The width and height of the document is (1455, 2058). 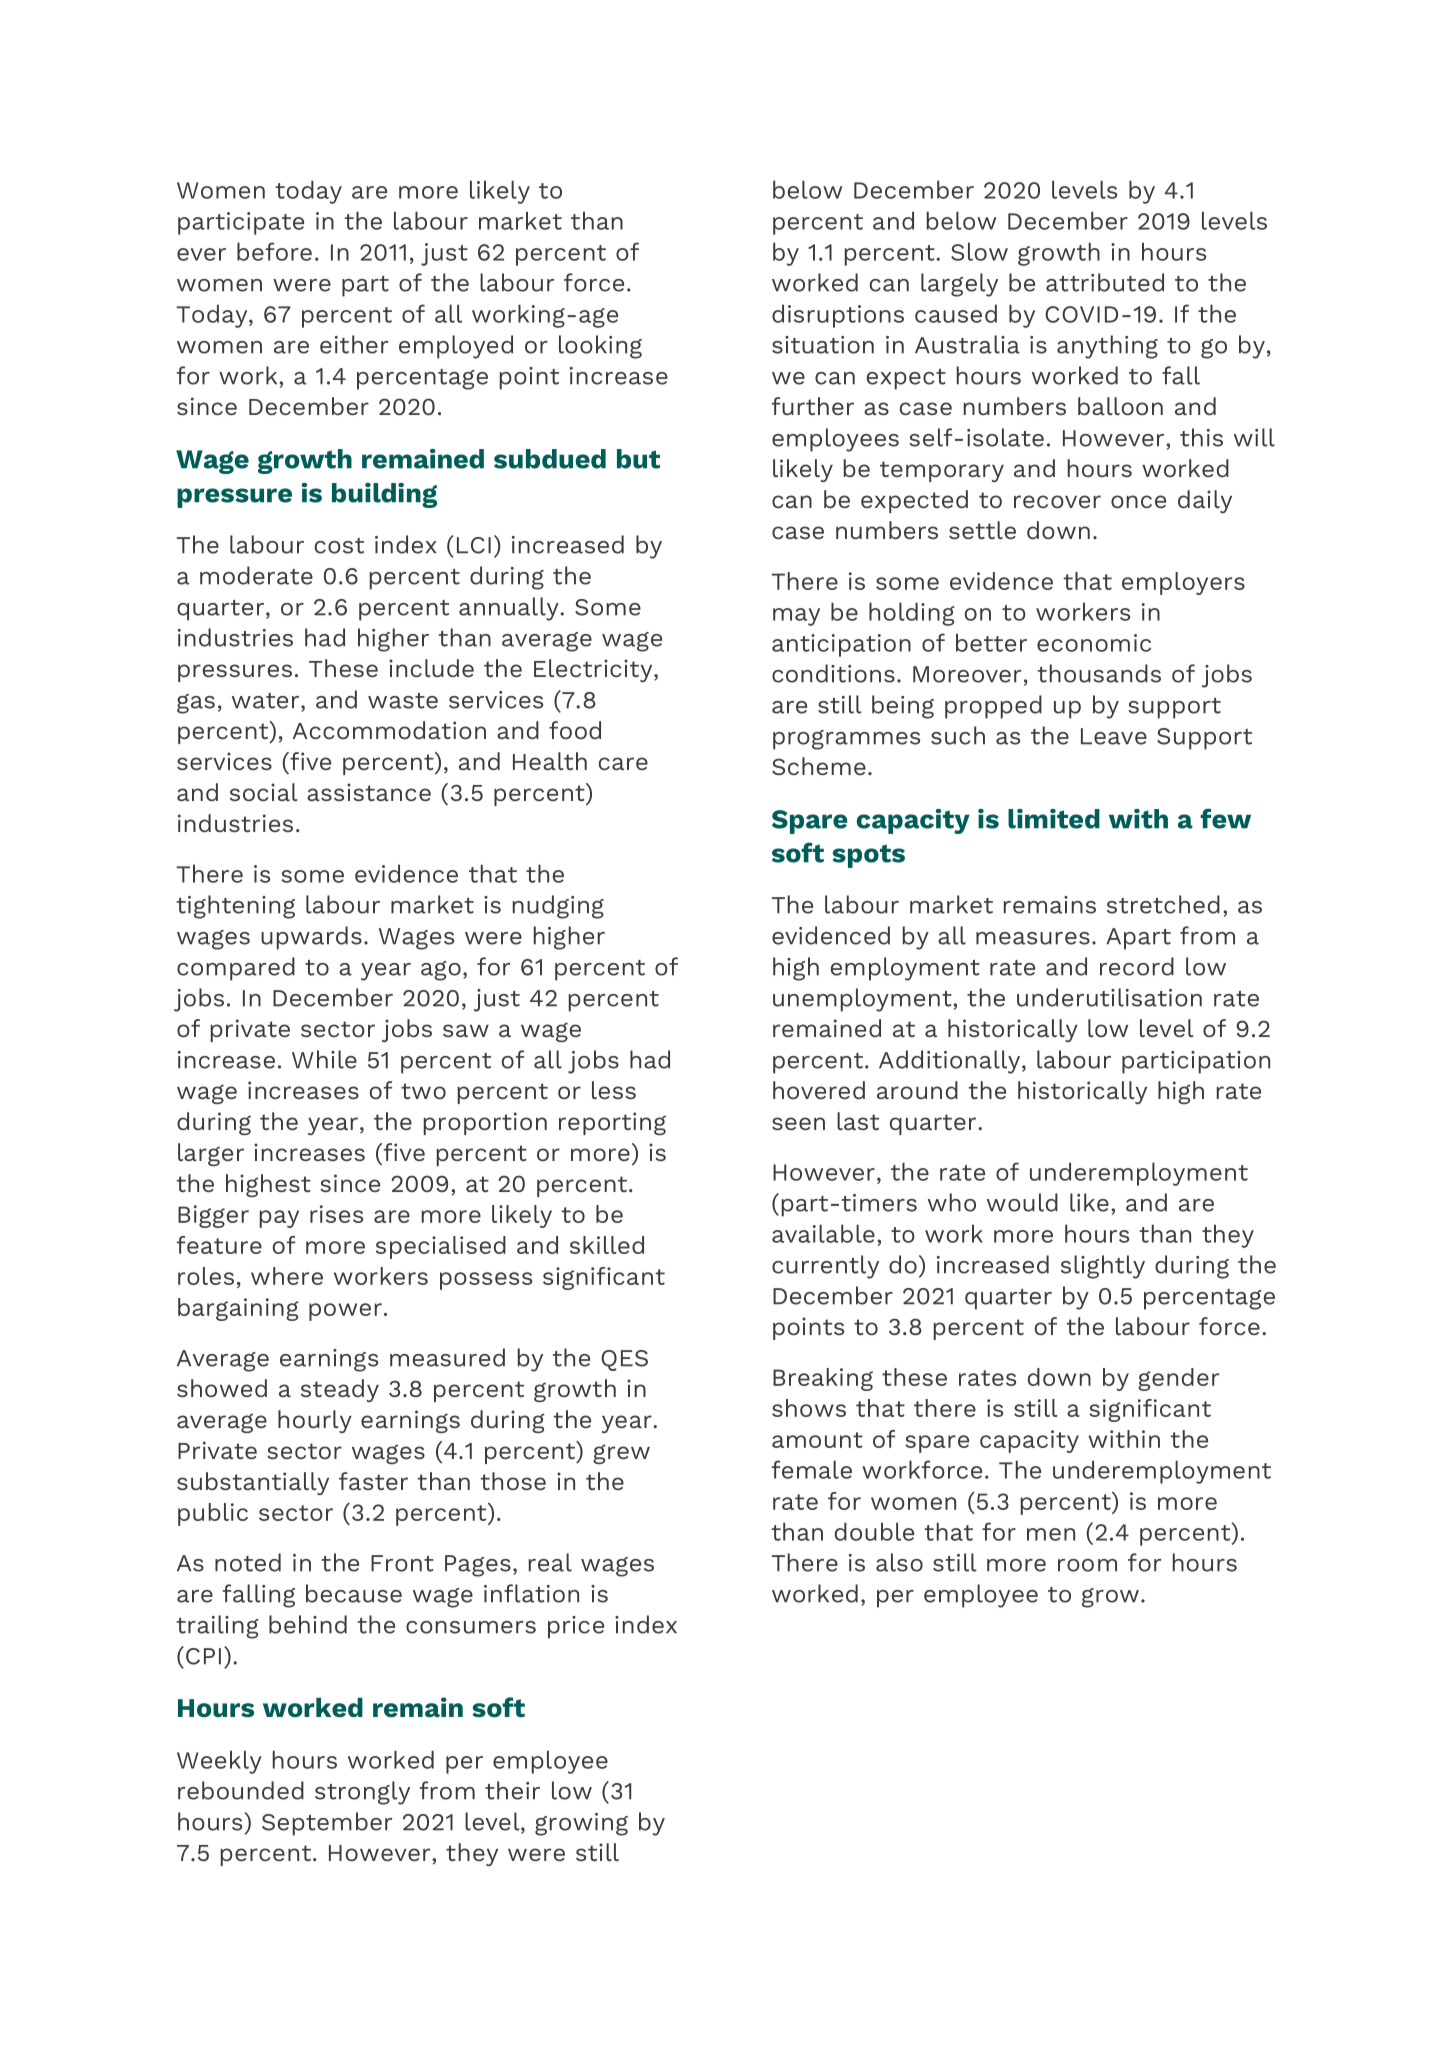 What do you see at coordinates (1137, 966) in the document?
I see `record` at bounding box center [1137, 966].
